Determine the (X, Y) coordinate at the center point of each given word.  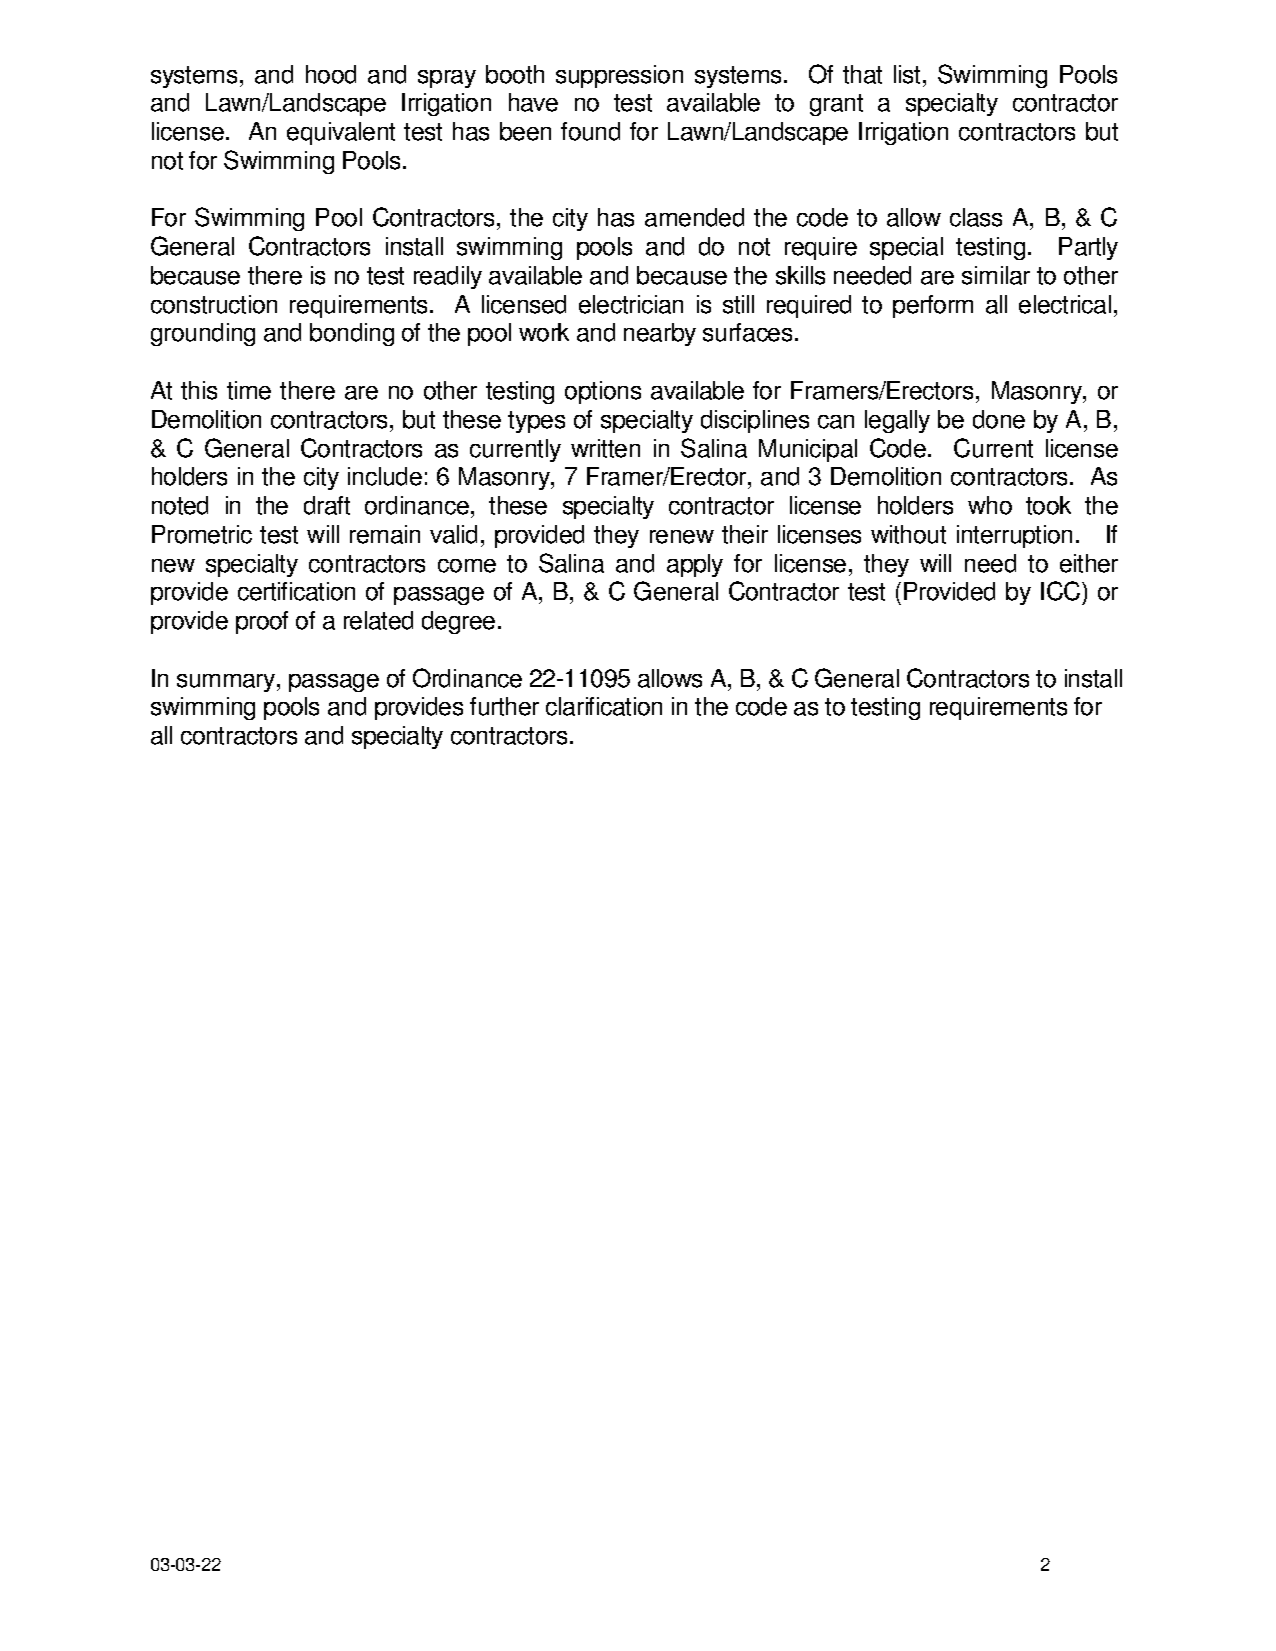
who (990, 505)
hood (331, 74)
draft (327, 505)
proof (262, 622)
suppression (619, 76)
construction (214, 304)
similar (996, 275)
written (605, 448)
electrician (631, 304)
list (909, 74)
